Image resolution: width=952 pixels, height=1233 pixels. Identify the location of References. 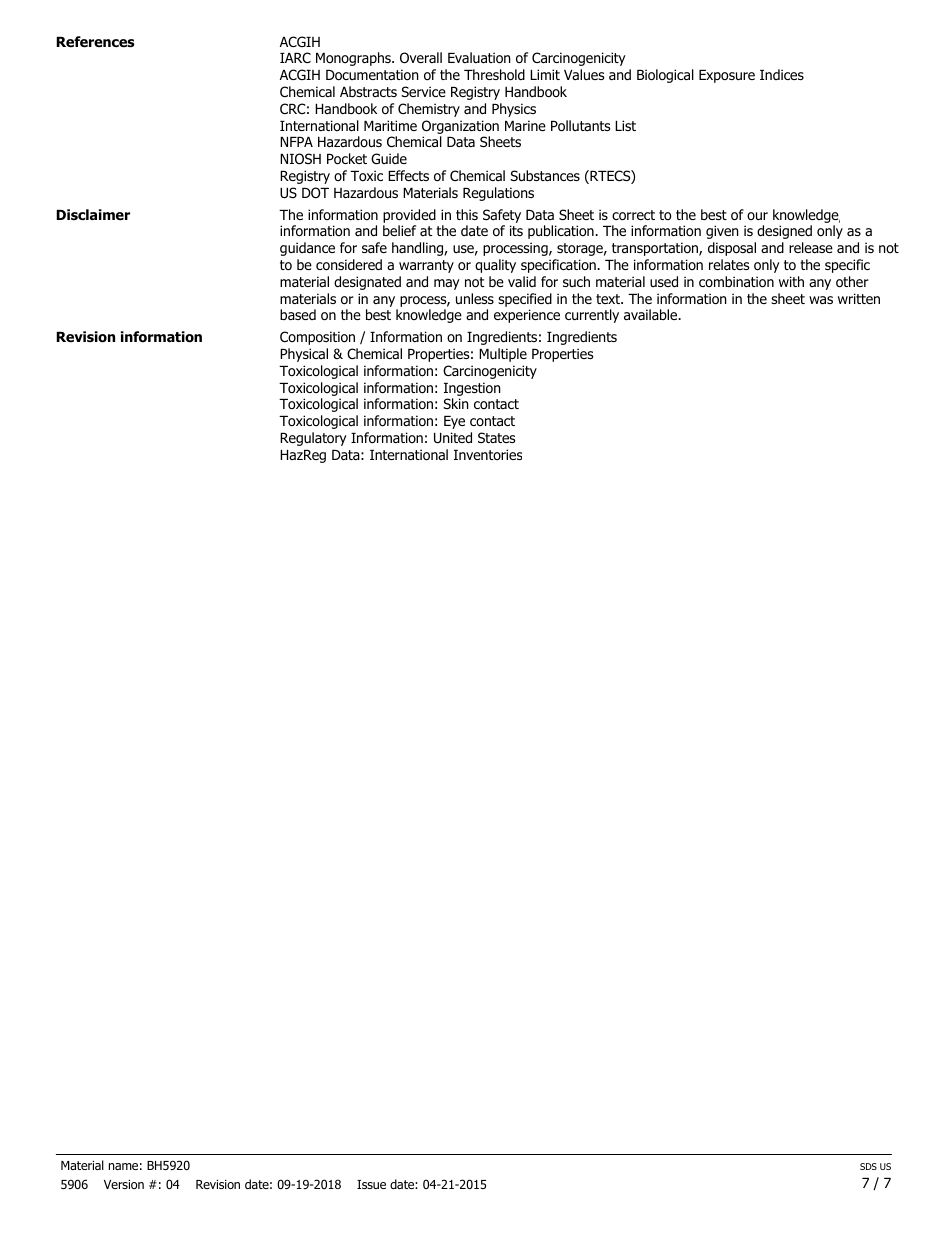
(95, 42).
